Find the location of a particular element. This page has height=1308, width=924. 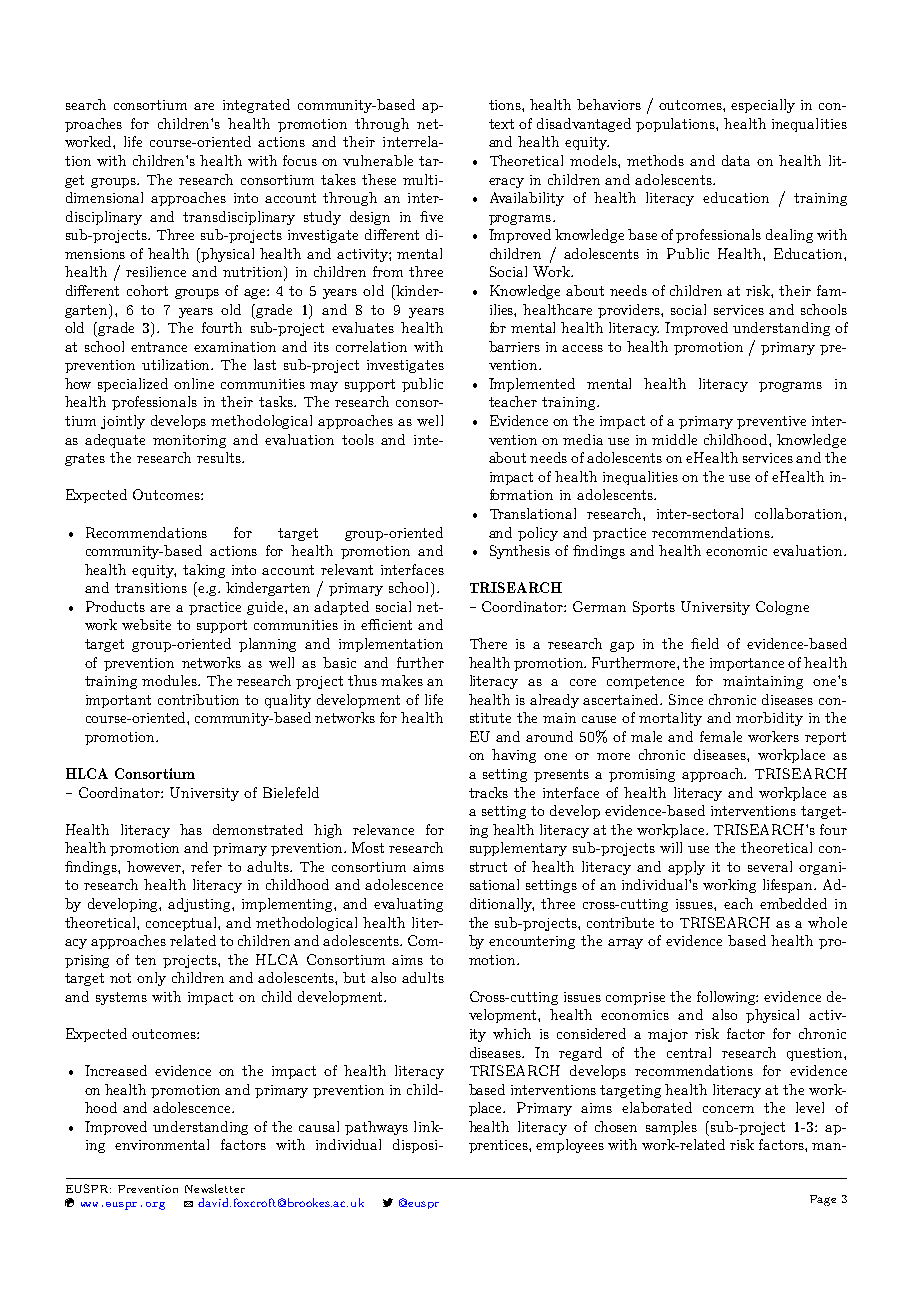

pathways is located at coordinates (376, 1128).
